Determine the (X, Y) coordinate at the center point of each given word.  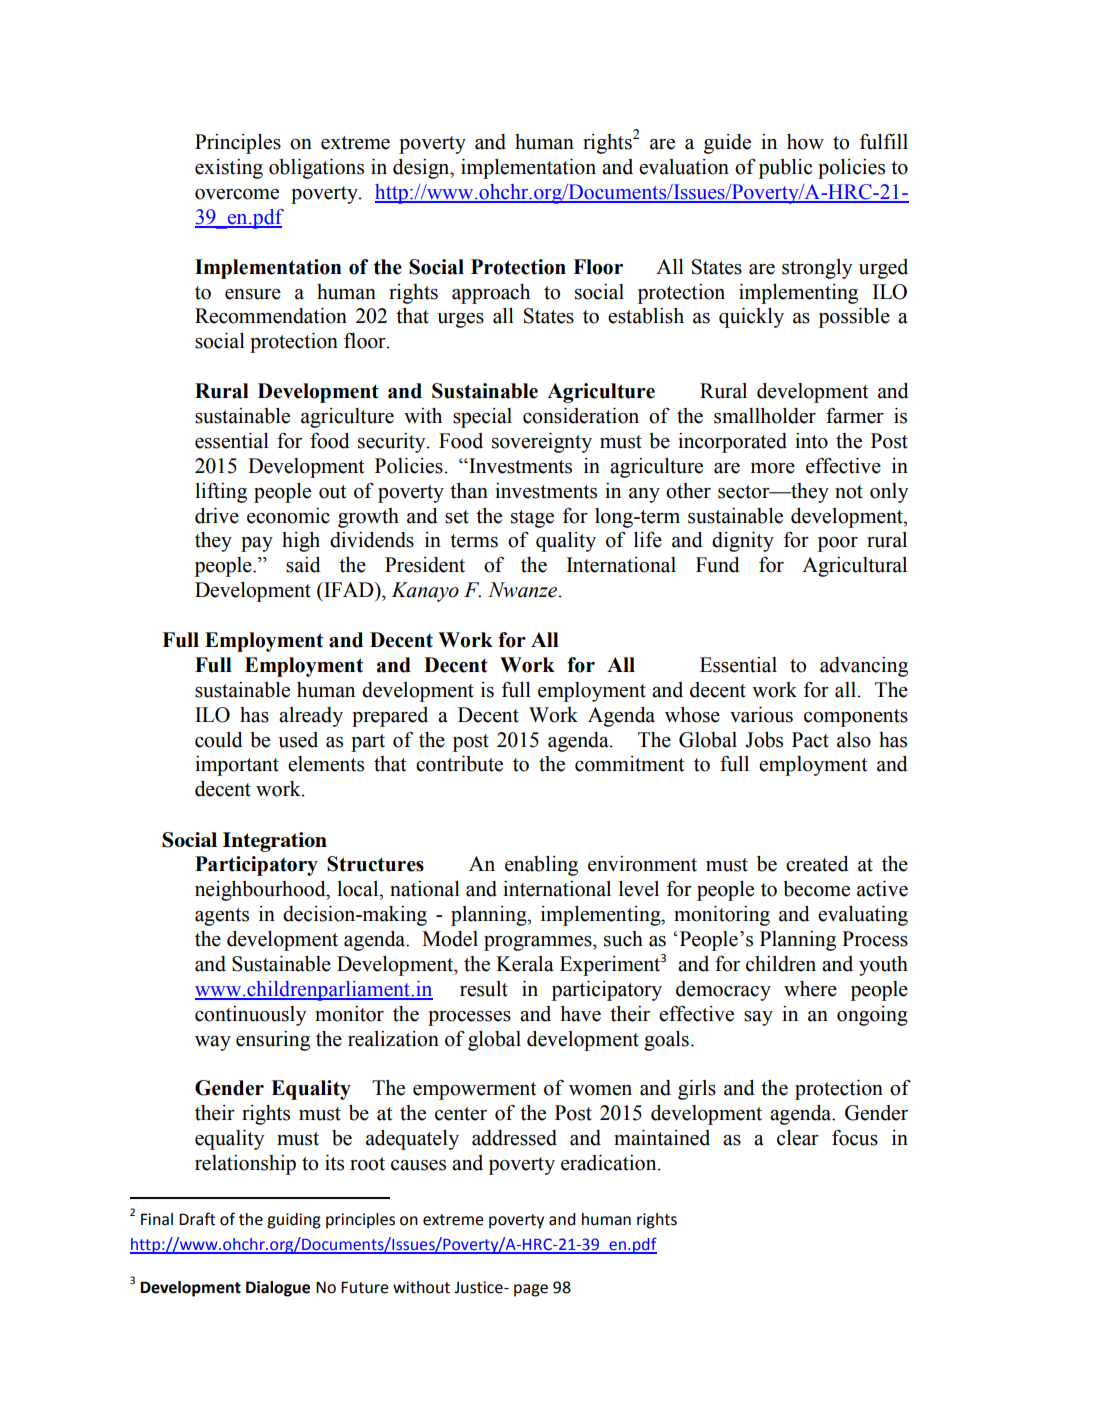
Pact (810, 740)
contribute (459, 764)
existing (229, 169)
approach (491, 294)
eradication (610, 1163)
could (219, 740)
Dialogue (278, 1289)
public (785, 169)
